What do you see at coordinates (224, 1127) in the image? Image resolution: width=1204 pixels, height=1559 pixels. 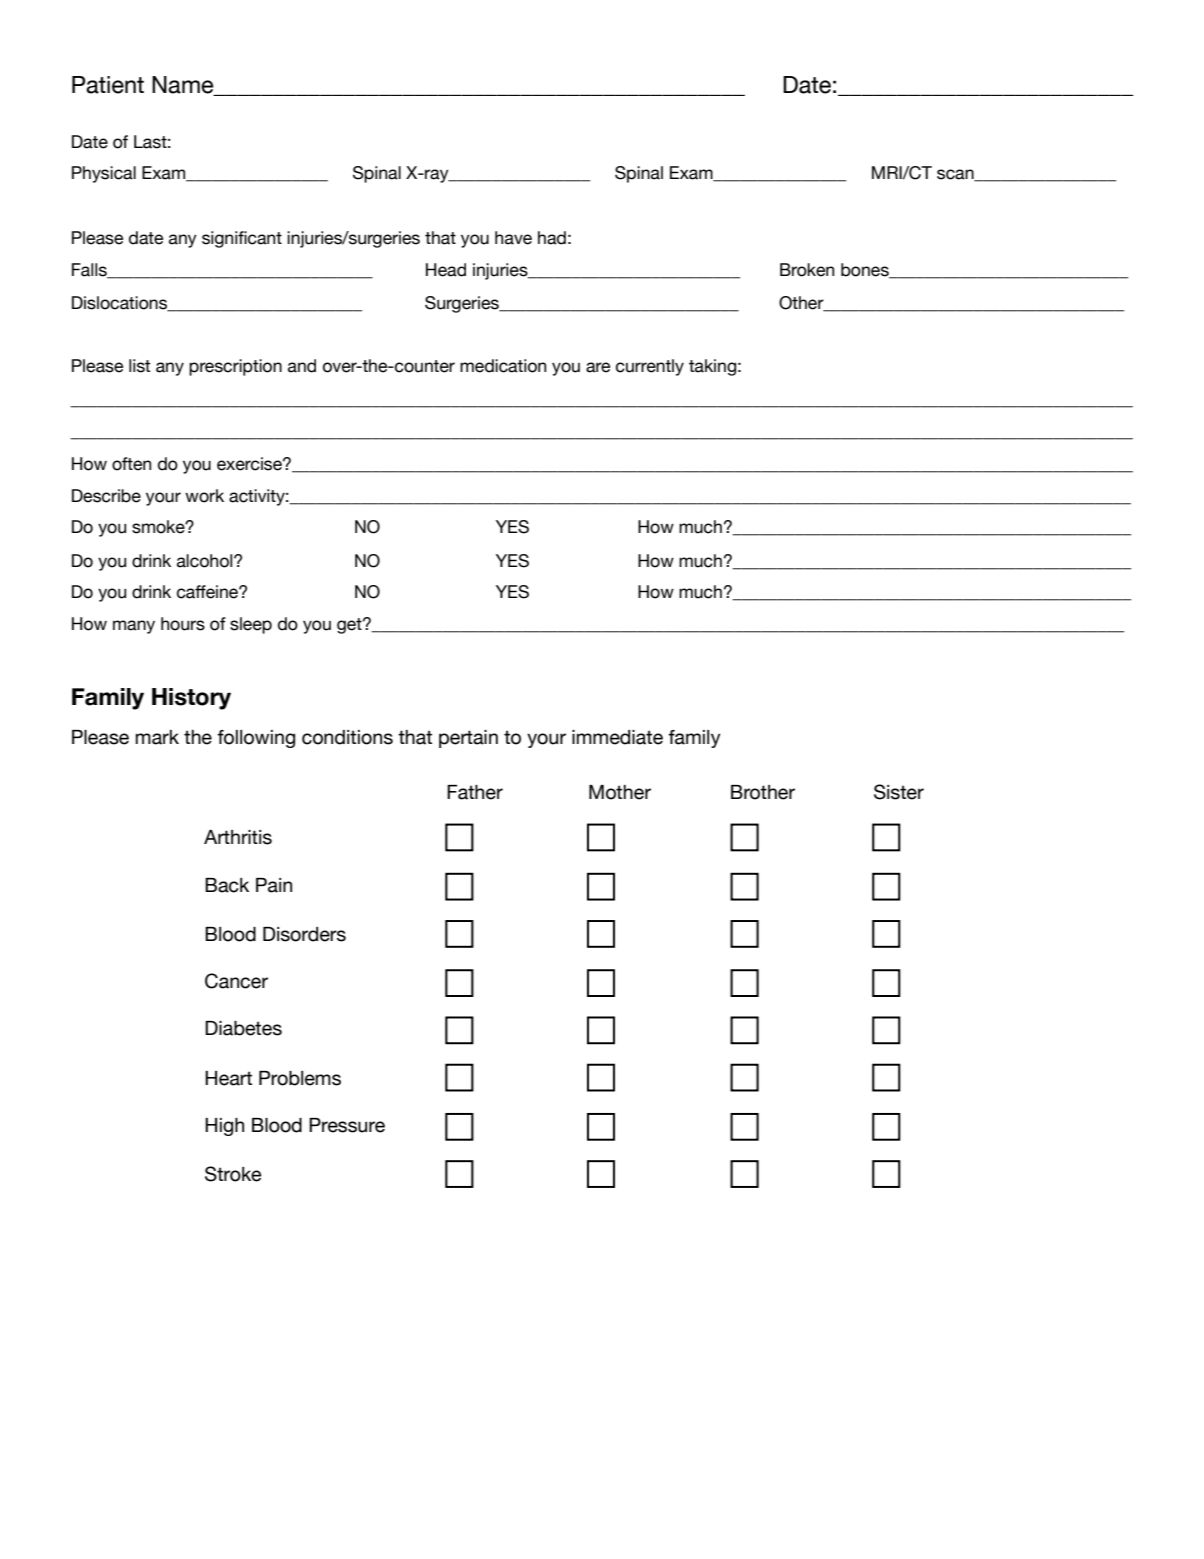 I see `High` at bounding box center [224, 1127].
